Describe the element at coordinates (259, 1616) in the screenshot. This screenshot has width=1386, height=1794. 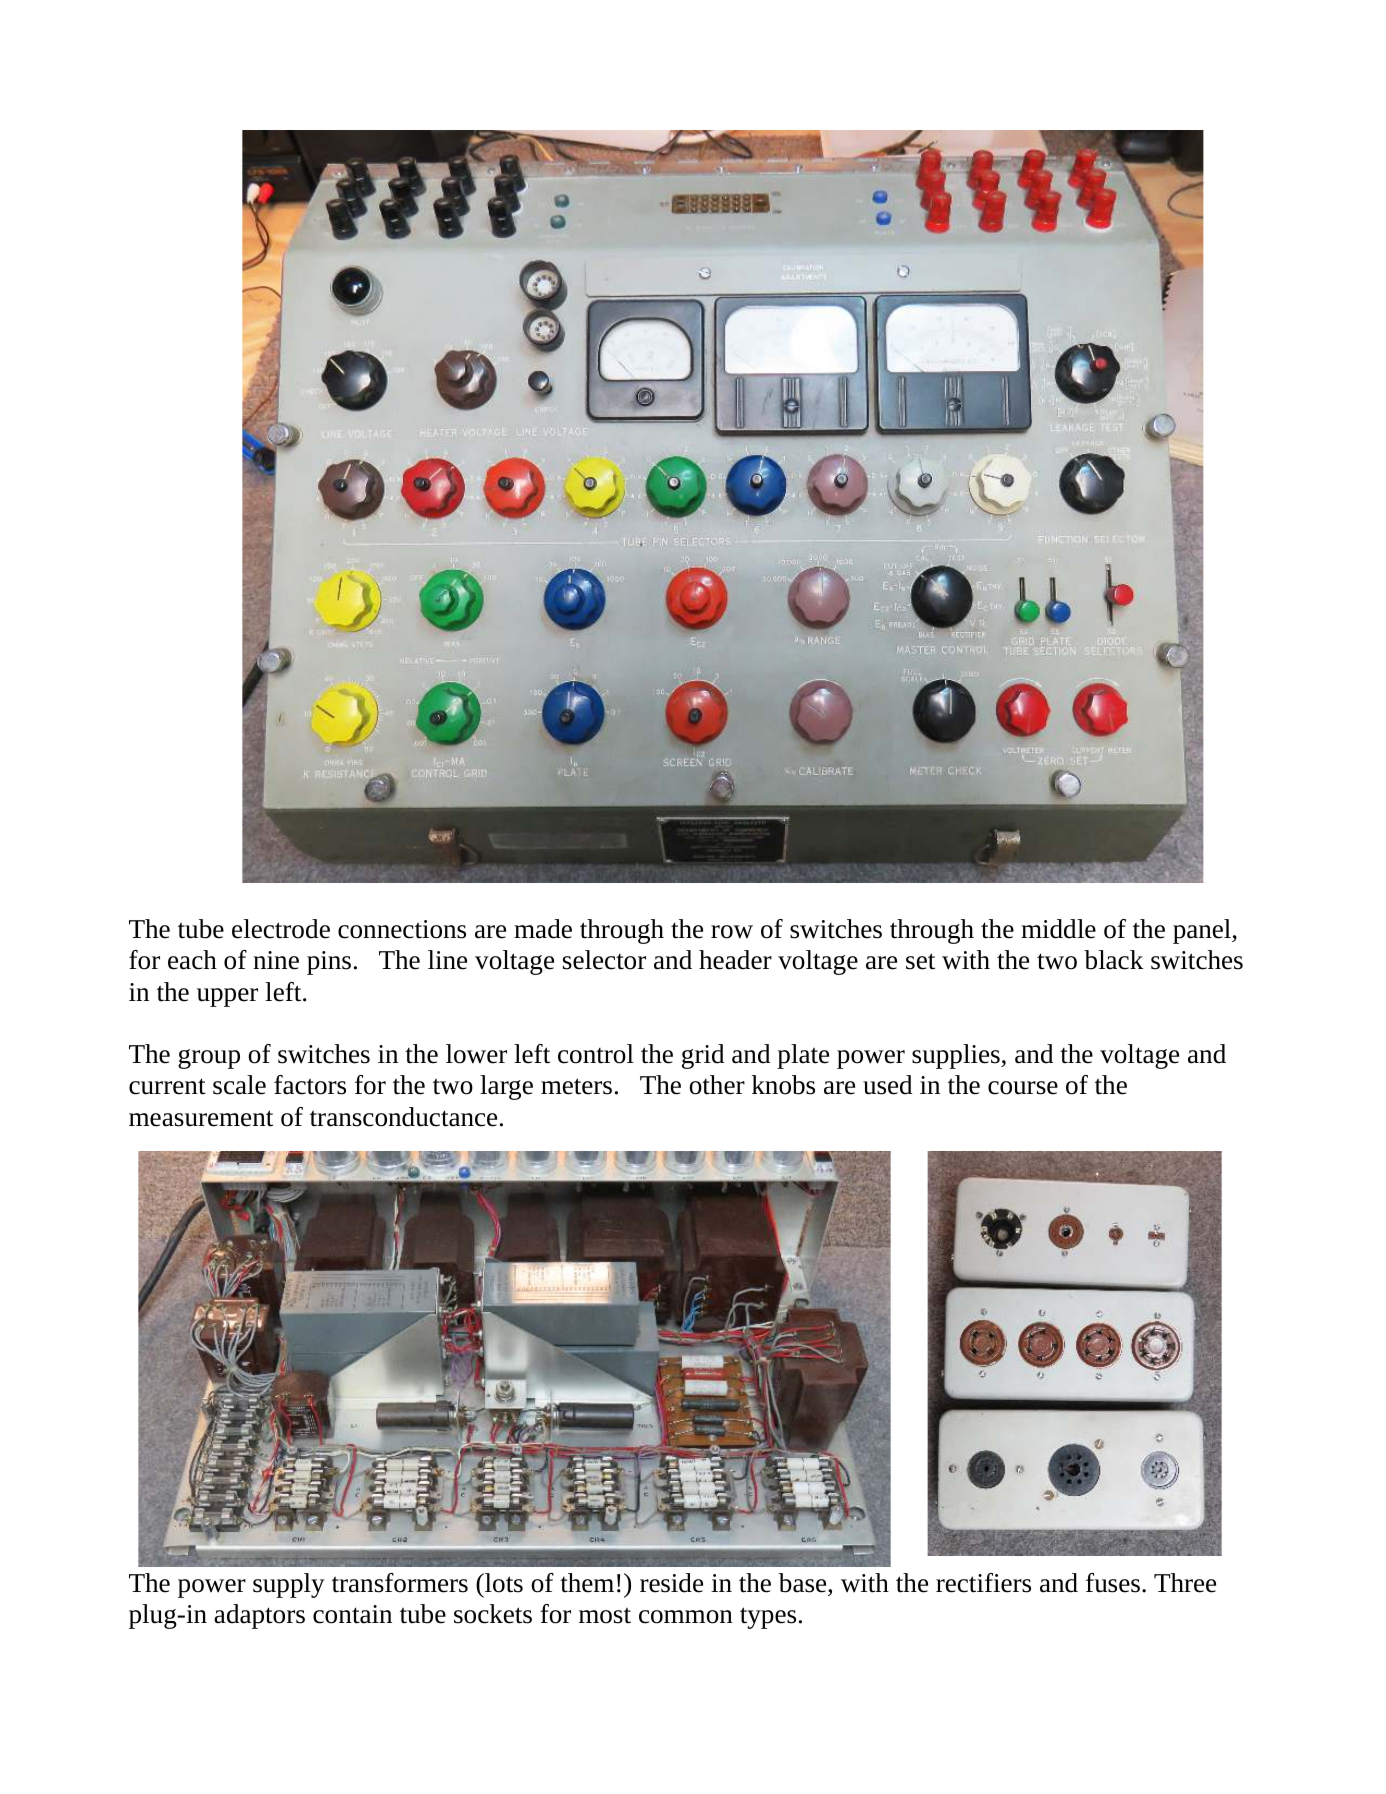
I see `adaptors` at that location.
